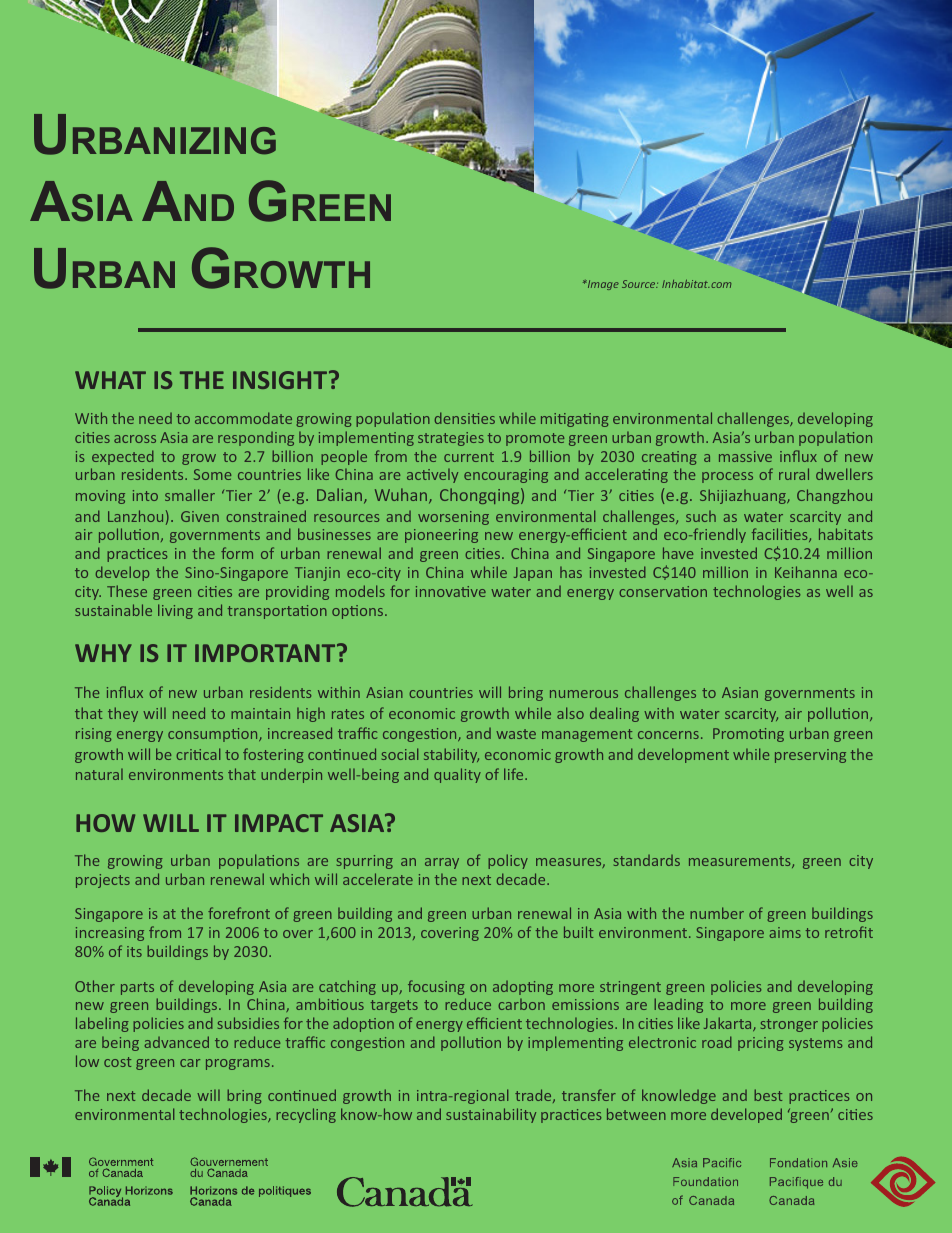 Image resolution: width=952 pixels, height=1233 pixels. Describe the element at coordinates (436, 987) in the document. I see `focusing` at that location.
